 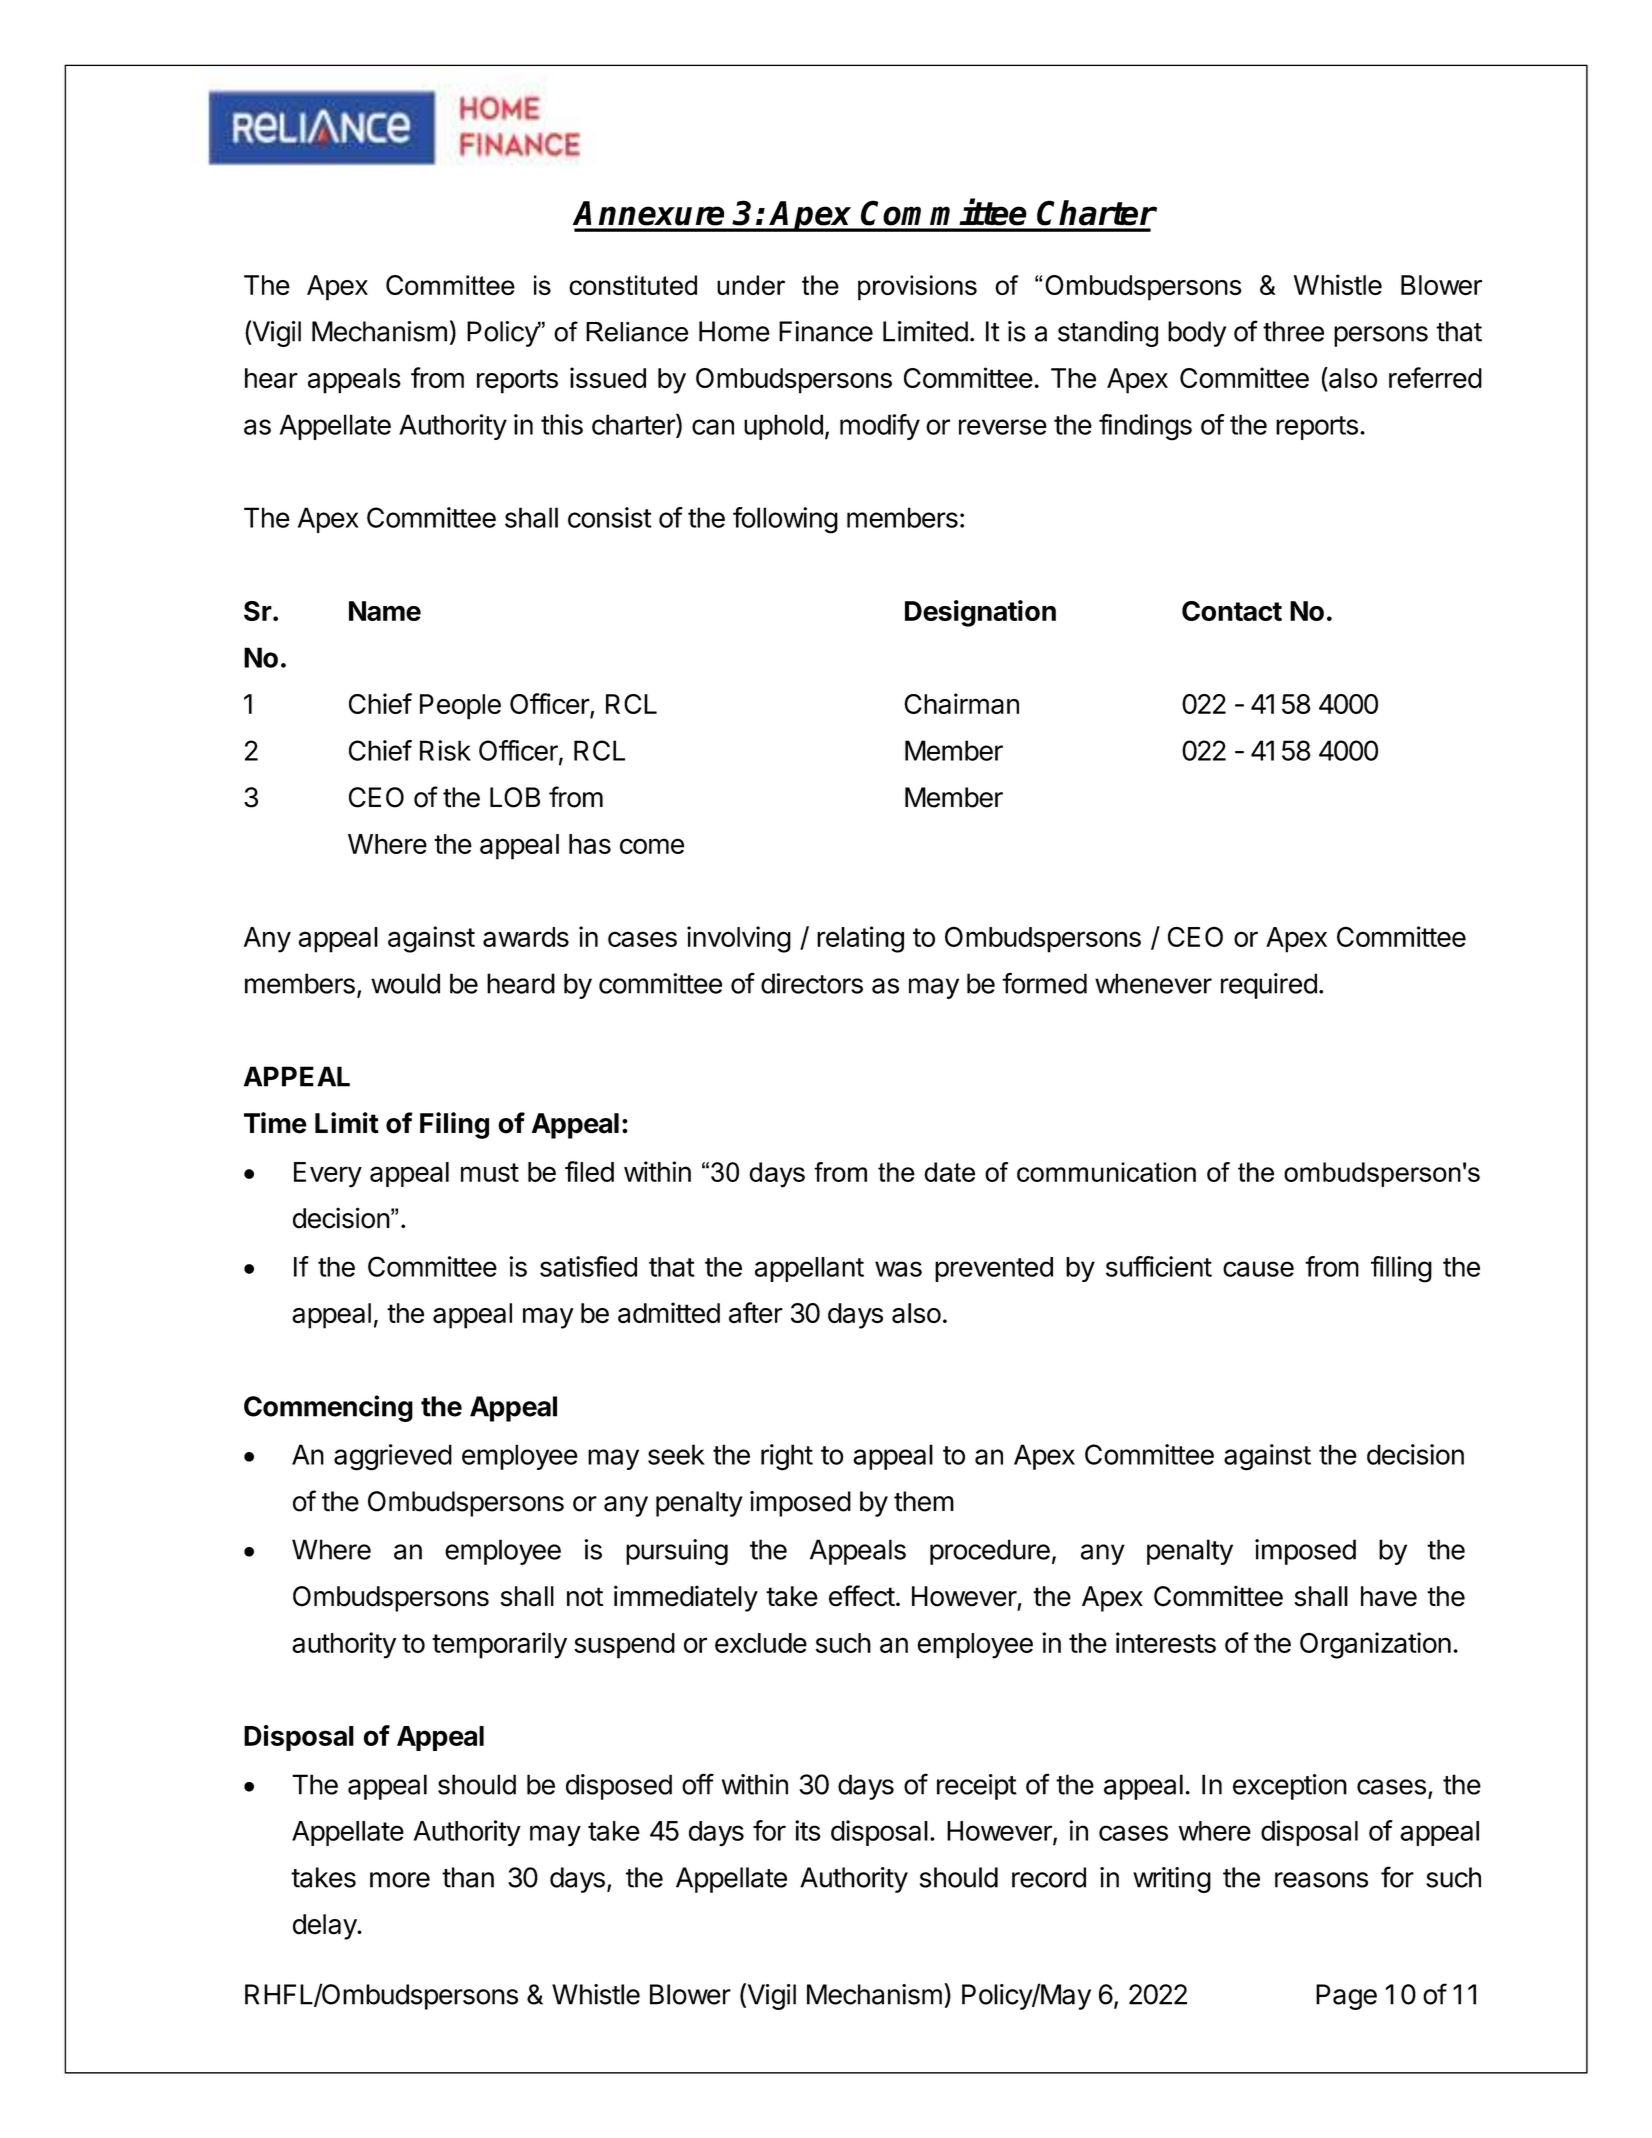 I want to click on right, so click(x=787, y=1457).
